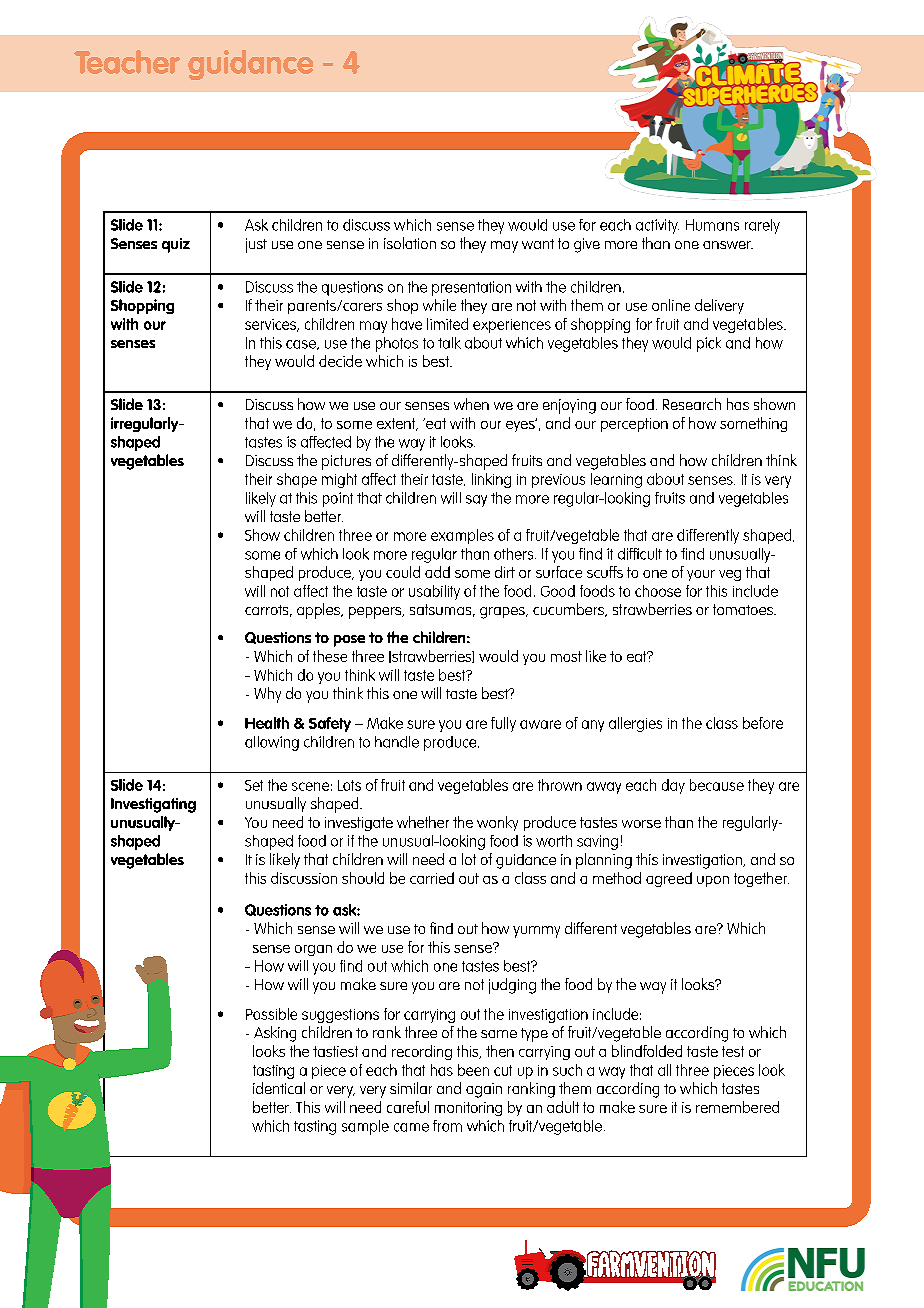  What do you see at coordinates (267, 695) in the screenshot?
I see `Why` at bounding box center [267, 695].
